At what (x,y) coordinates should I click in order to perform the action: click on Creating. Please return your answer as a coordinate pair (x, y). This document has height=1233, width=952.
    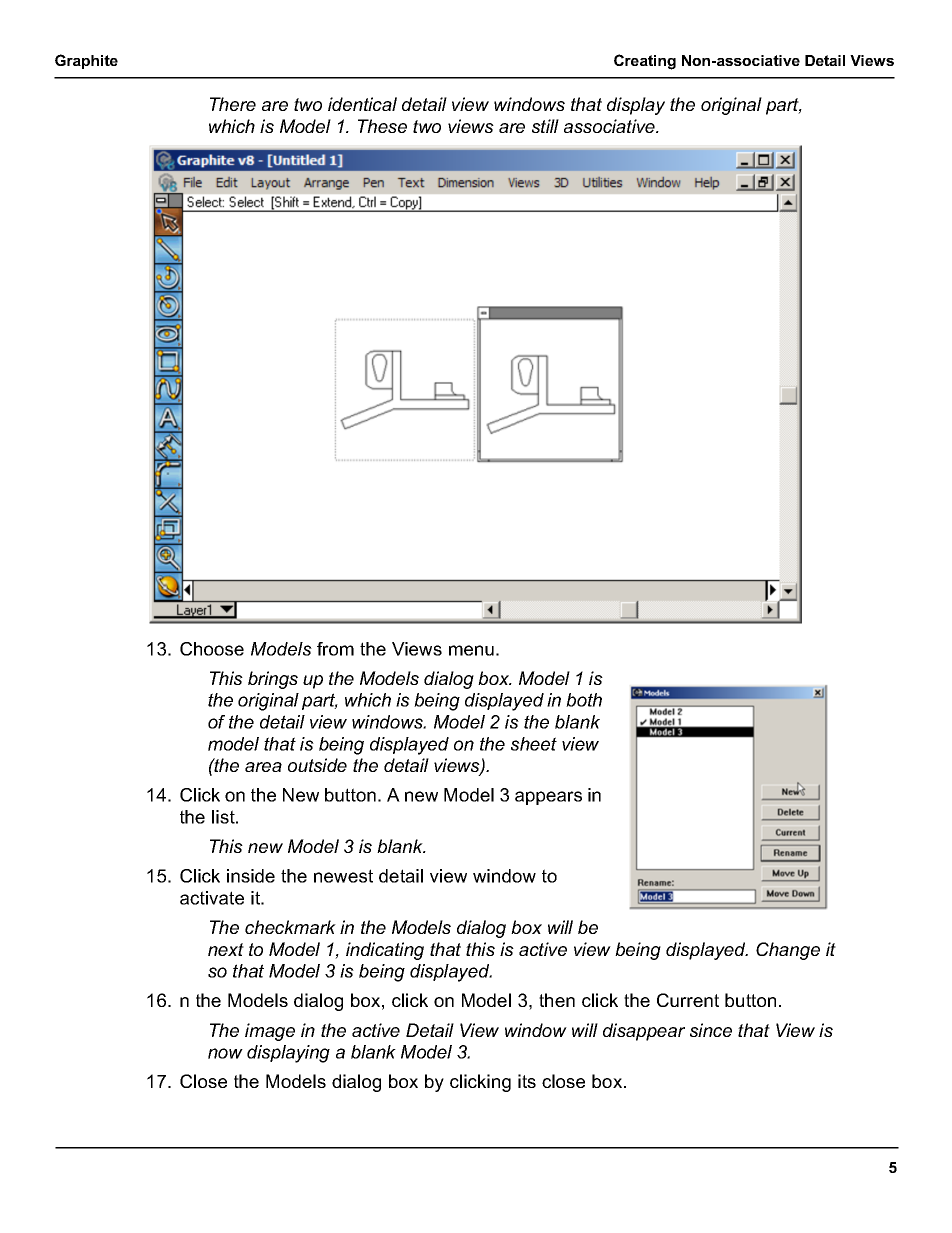
    Looking at the image, I should click on (645, 62).
